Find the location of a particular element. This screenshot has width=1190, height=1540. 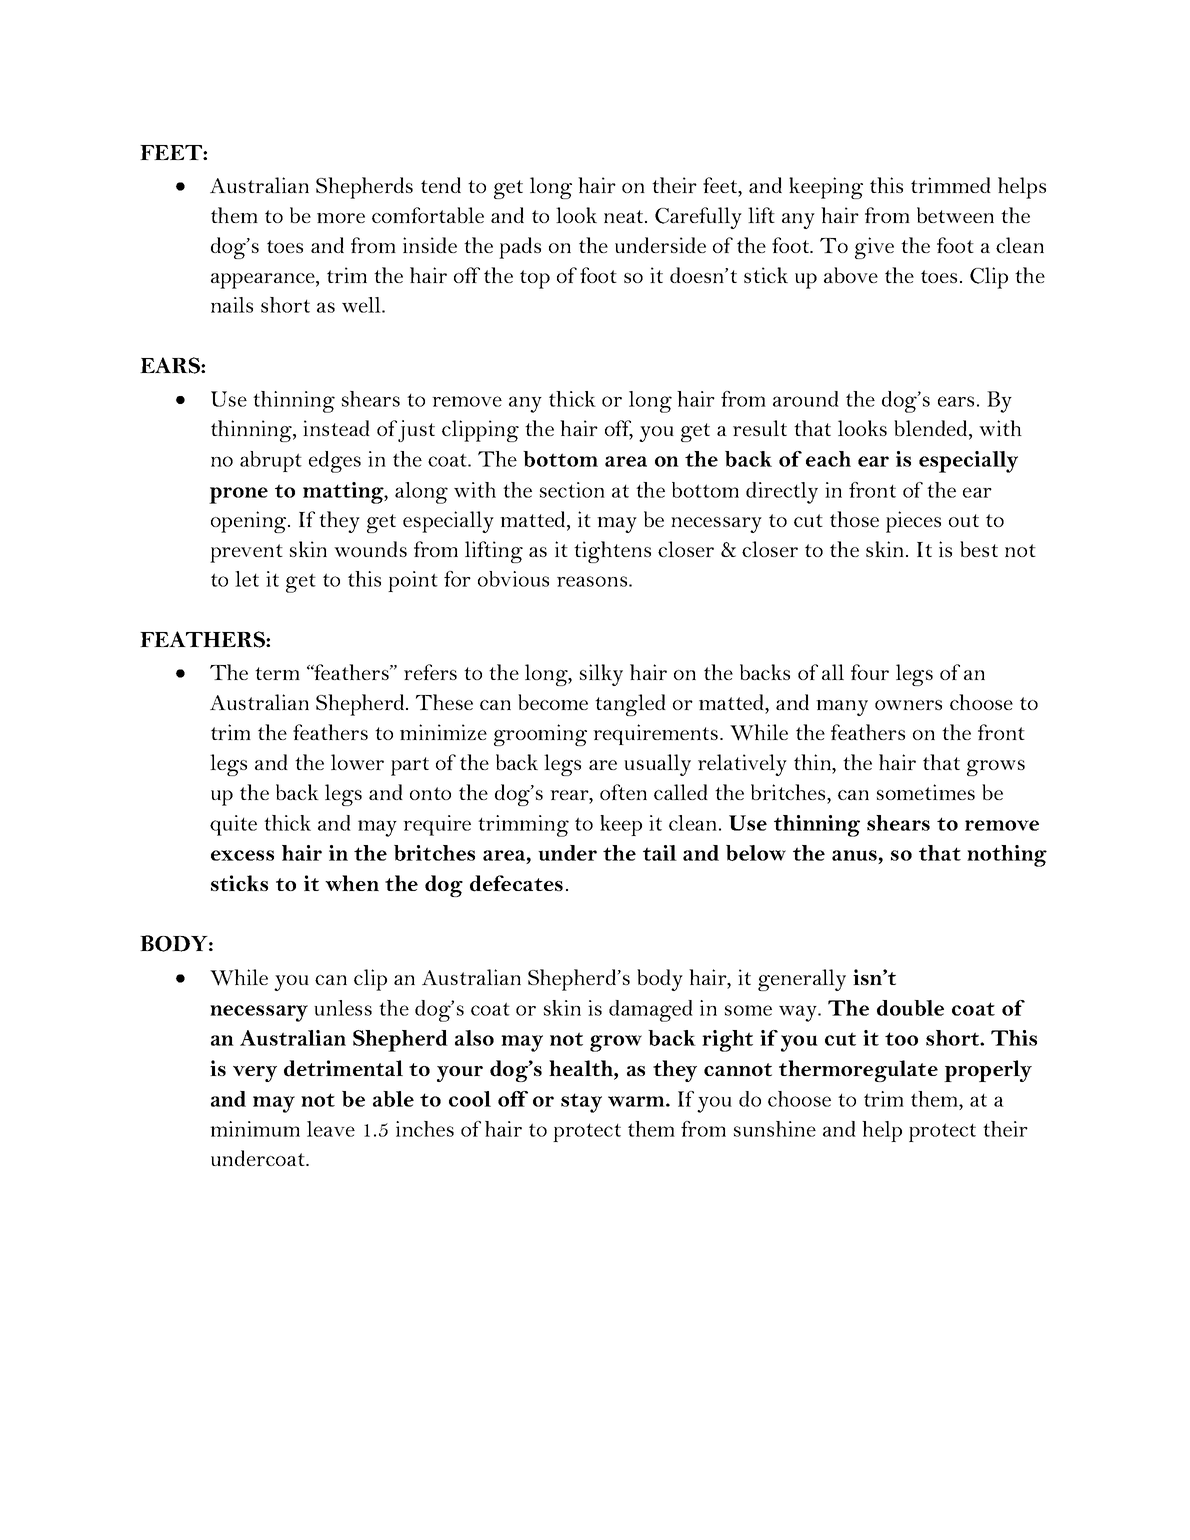

stay is located at coordinates (581, 1103).
